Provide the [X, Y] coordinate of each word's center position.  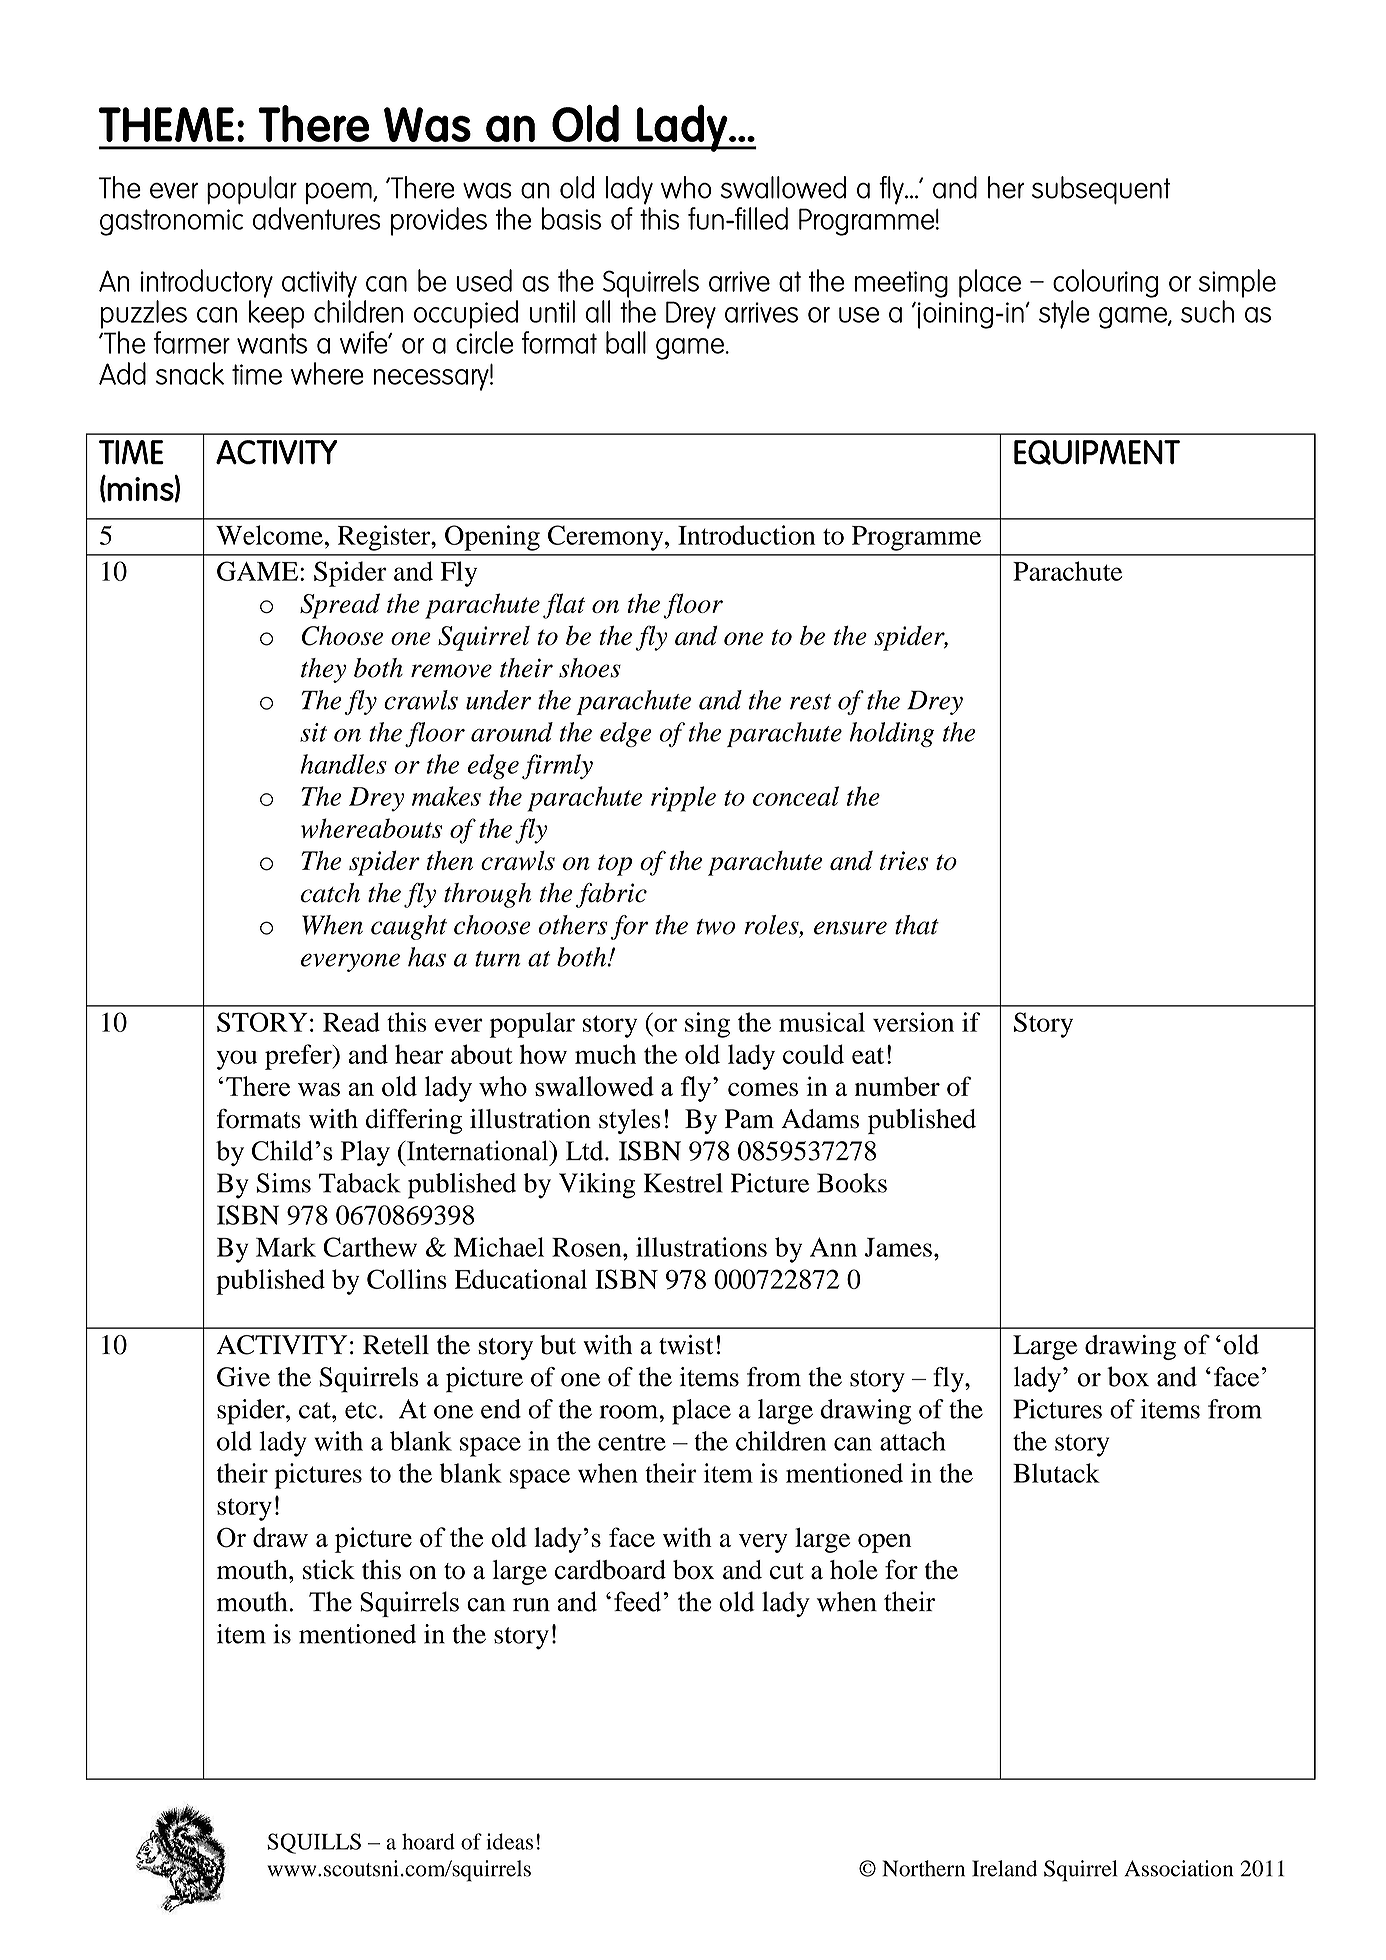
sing [707, 1025]
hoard [428, 1841]
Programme [916, 538]
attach [913, 1441]
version [913, 1022]
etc [361, 1410]
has [427, 957]
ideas [510, 1841]
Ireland [1004, 1868]
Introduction [746, 535]
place [701, 1412]
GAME [259, 571]
